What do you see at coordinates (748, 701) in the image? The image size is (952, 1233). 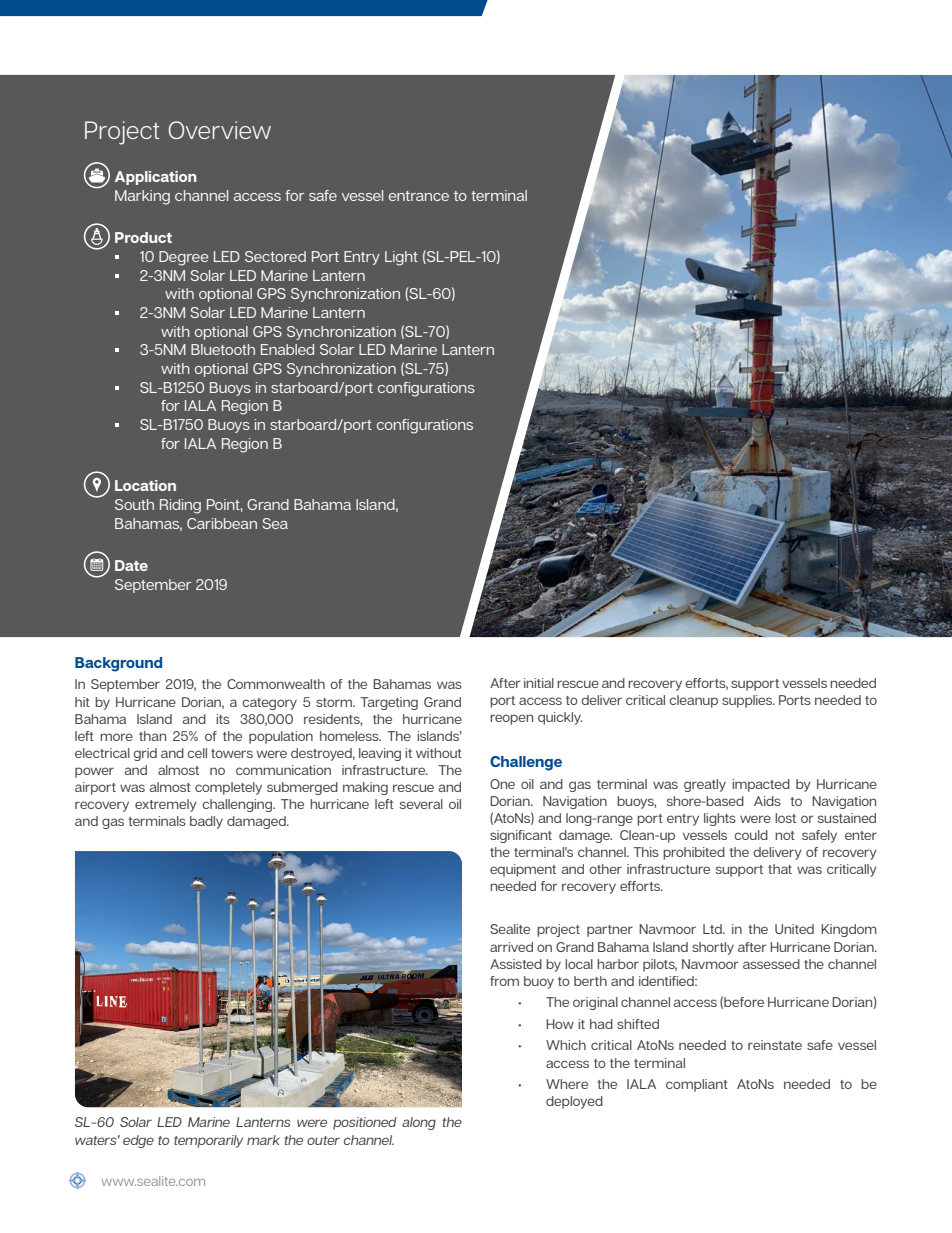 I see `supplies` at bounding box center [748, 701].
